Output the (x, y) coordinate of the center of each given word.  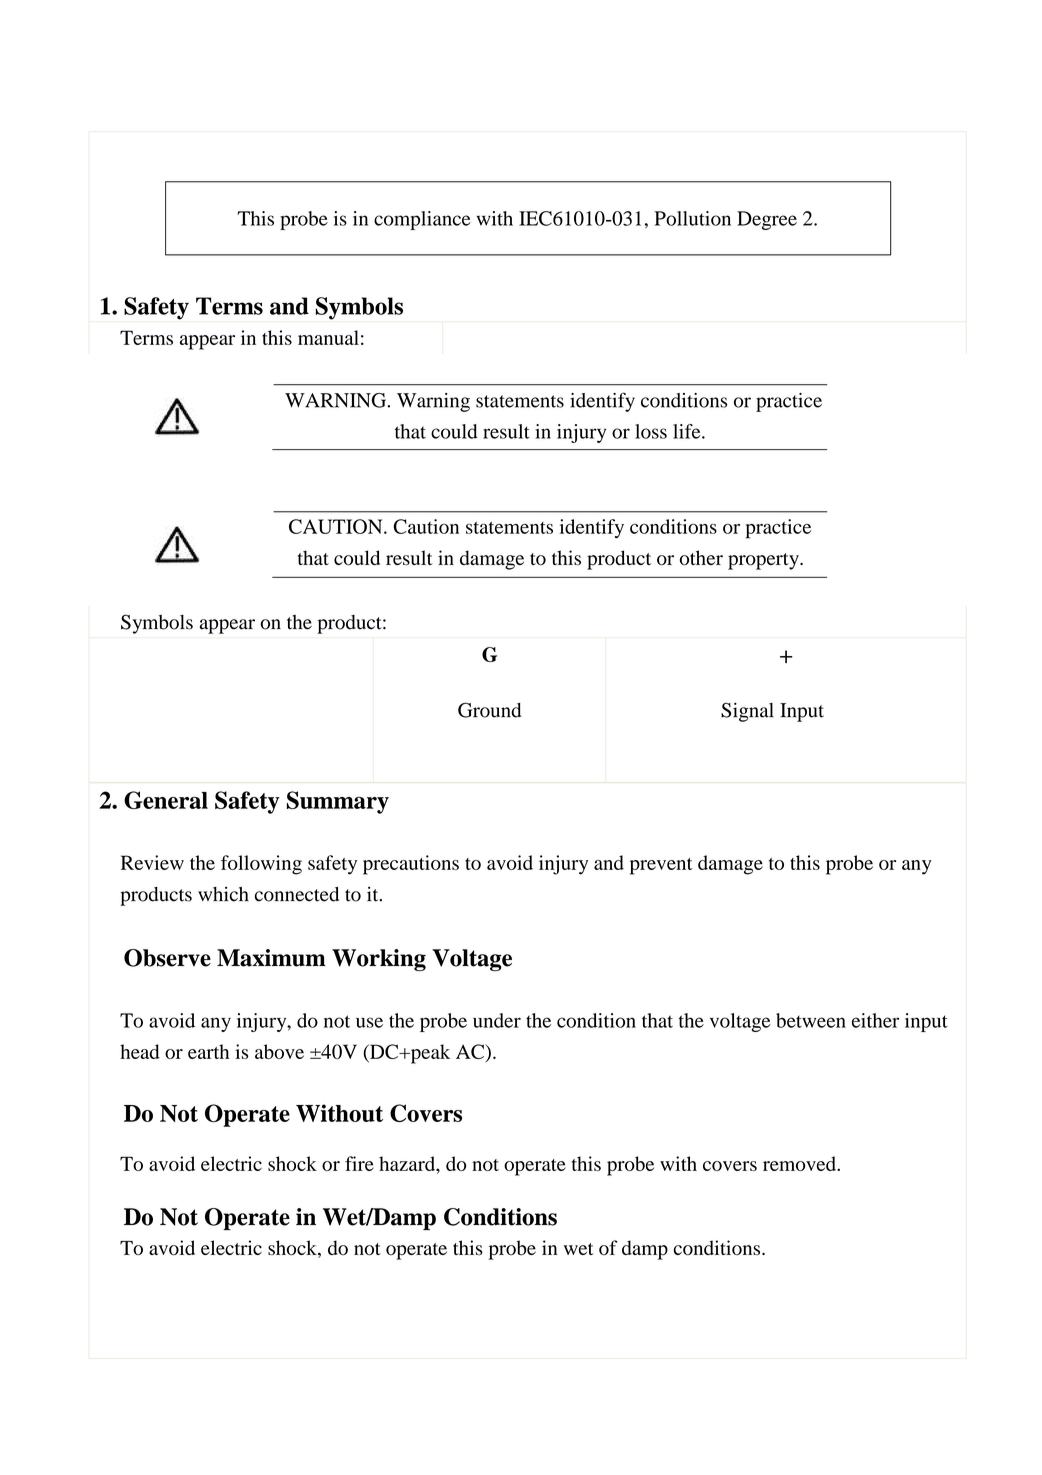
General (166, 800)
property (764, 561)
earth (208, 1051)
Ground (489, 710)
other (701, 558)
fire (359, 1163)
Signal (747, 712)
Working (379, 960)
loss (651, 431)
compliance (422, 220)
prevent (661, 866)
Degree (767, 220)
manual (328, 337)
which (223, 894)
